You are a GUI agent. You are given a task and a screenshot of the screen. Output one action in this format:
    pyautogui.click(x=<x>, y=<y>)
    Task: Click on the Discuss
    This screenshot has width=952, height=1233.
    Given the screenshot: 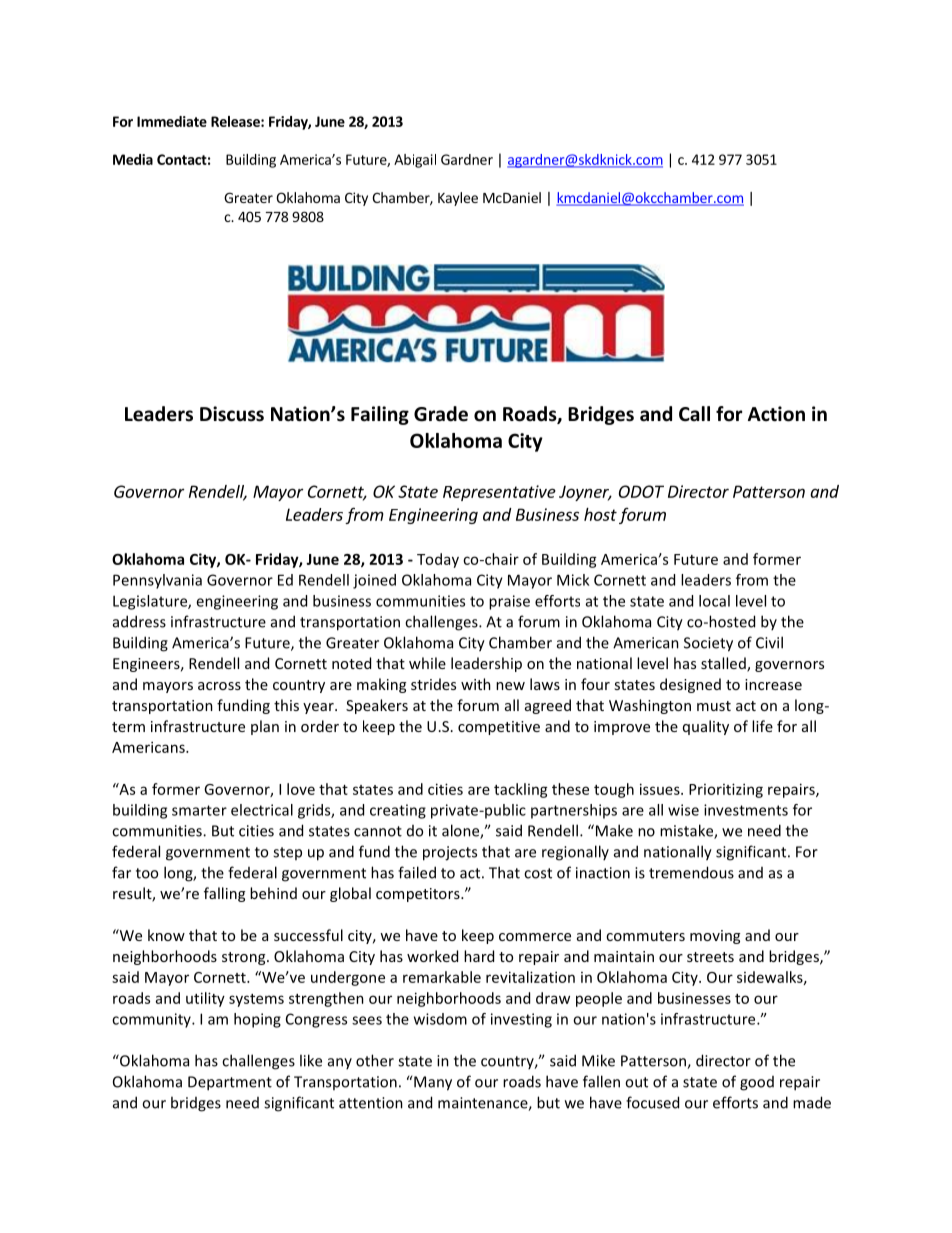 What is the action you would take?
    pyautogui.click(x=232, y=414)
